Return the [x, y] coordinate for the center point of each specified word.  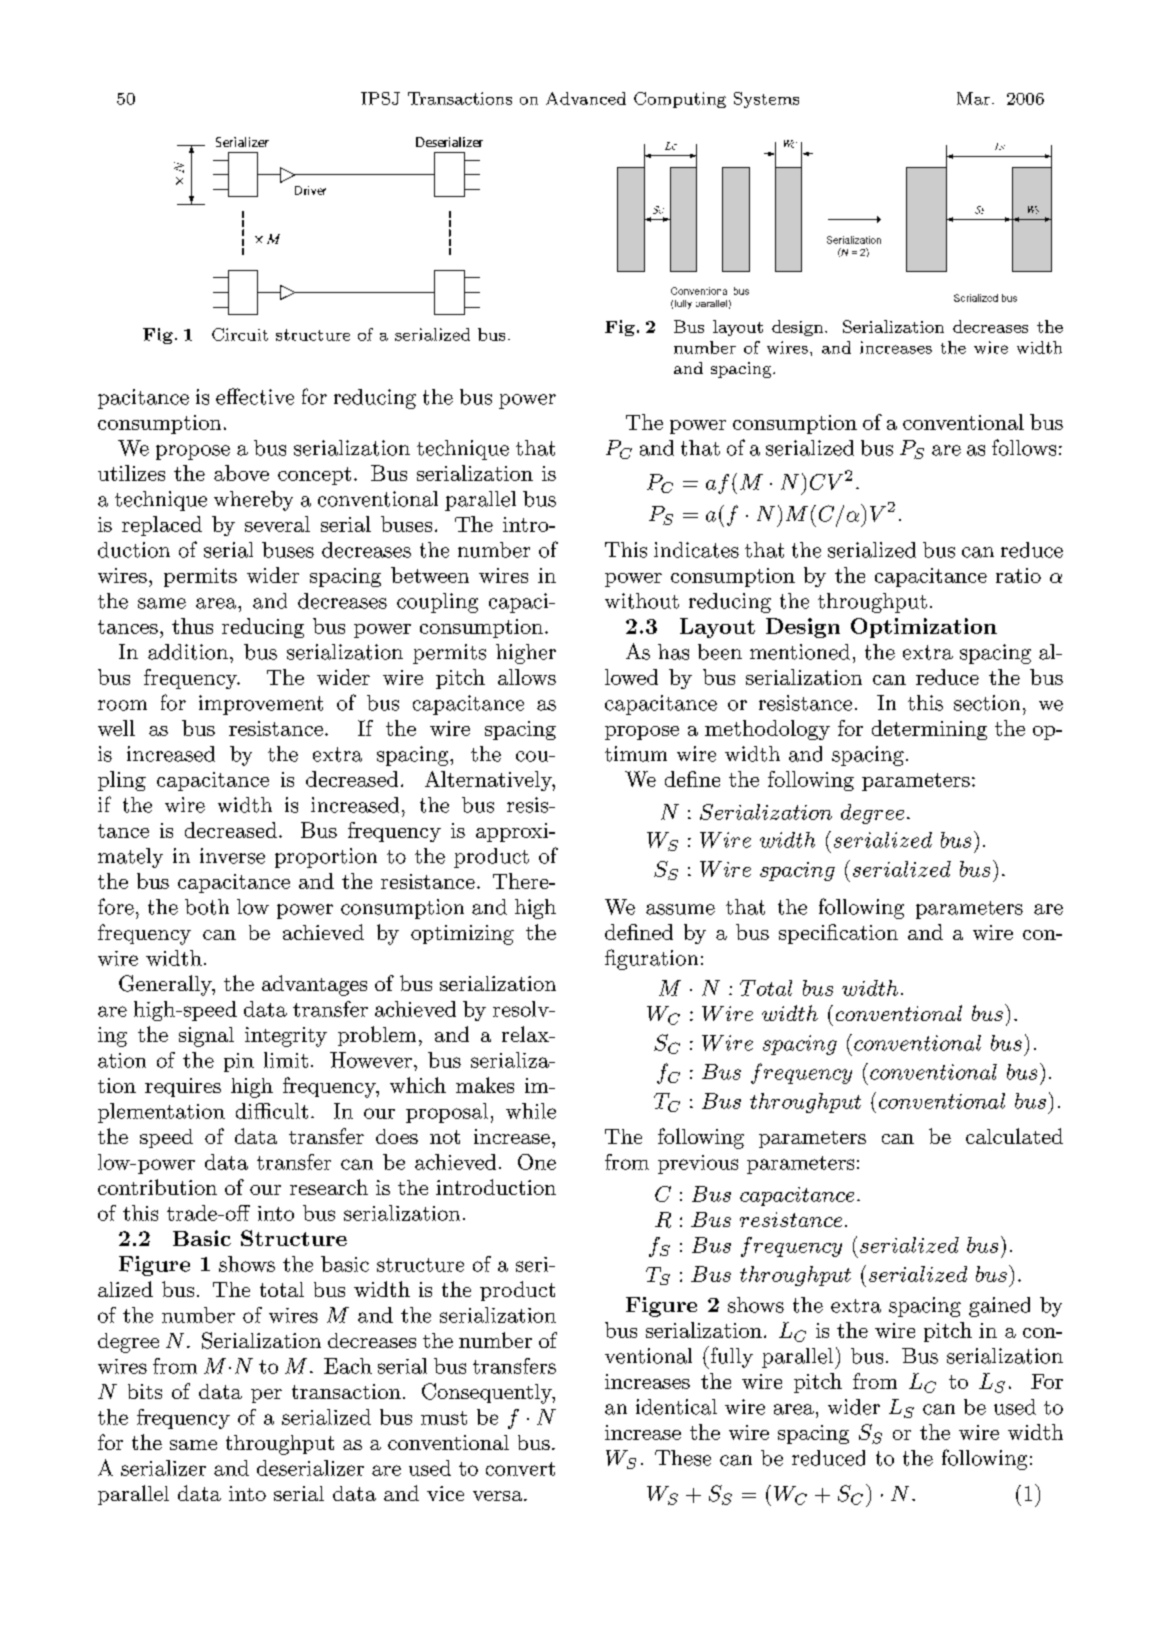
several [277, 524]
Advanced [586, 98]
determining [929, 730]
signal [206, 1037]
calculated [1014, 1136]
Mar [973, 98]
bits [145, 1391]
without [642, 601]
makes [485, 1085]
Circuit [240, 334]
